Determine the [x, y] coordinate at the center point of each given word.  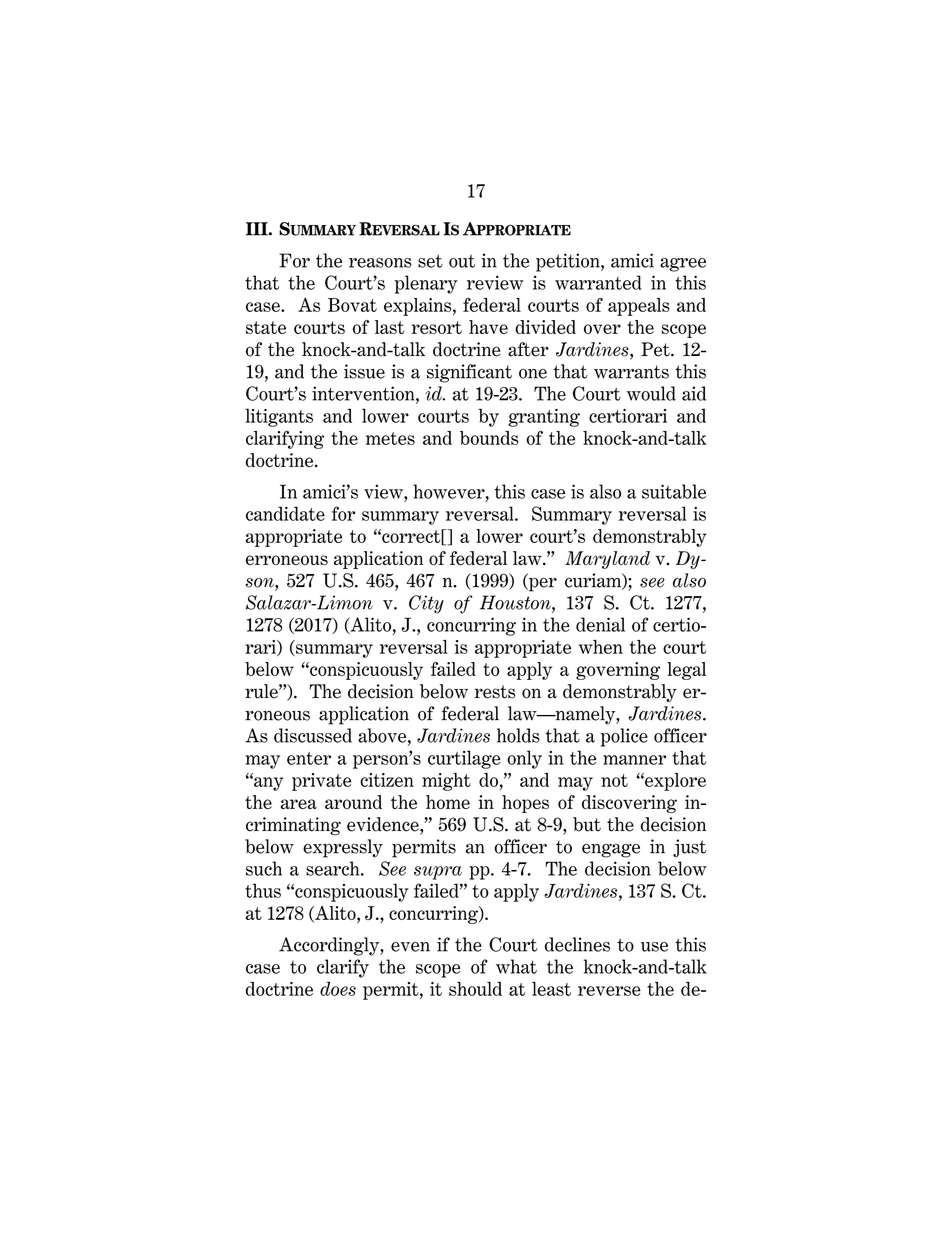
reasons [380, 263]
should [475, 989]
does [338, 988]
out [462, 261]
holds [518, 735]
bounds [489, 438]
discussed [313, 735]
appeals [639, 307]
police [624, 737]
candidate [285, 513]
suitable [674, 491]
